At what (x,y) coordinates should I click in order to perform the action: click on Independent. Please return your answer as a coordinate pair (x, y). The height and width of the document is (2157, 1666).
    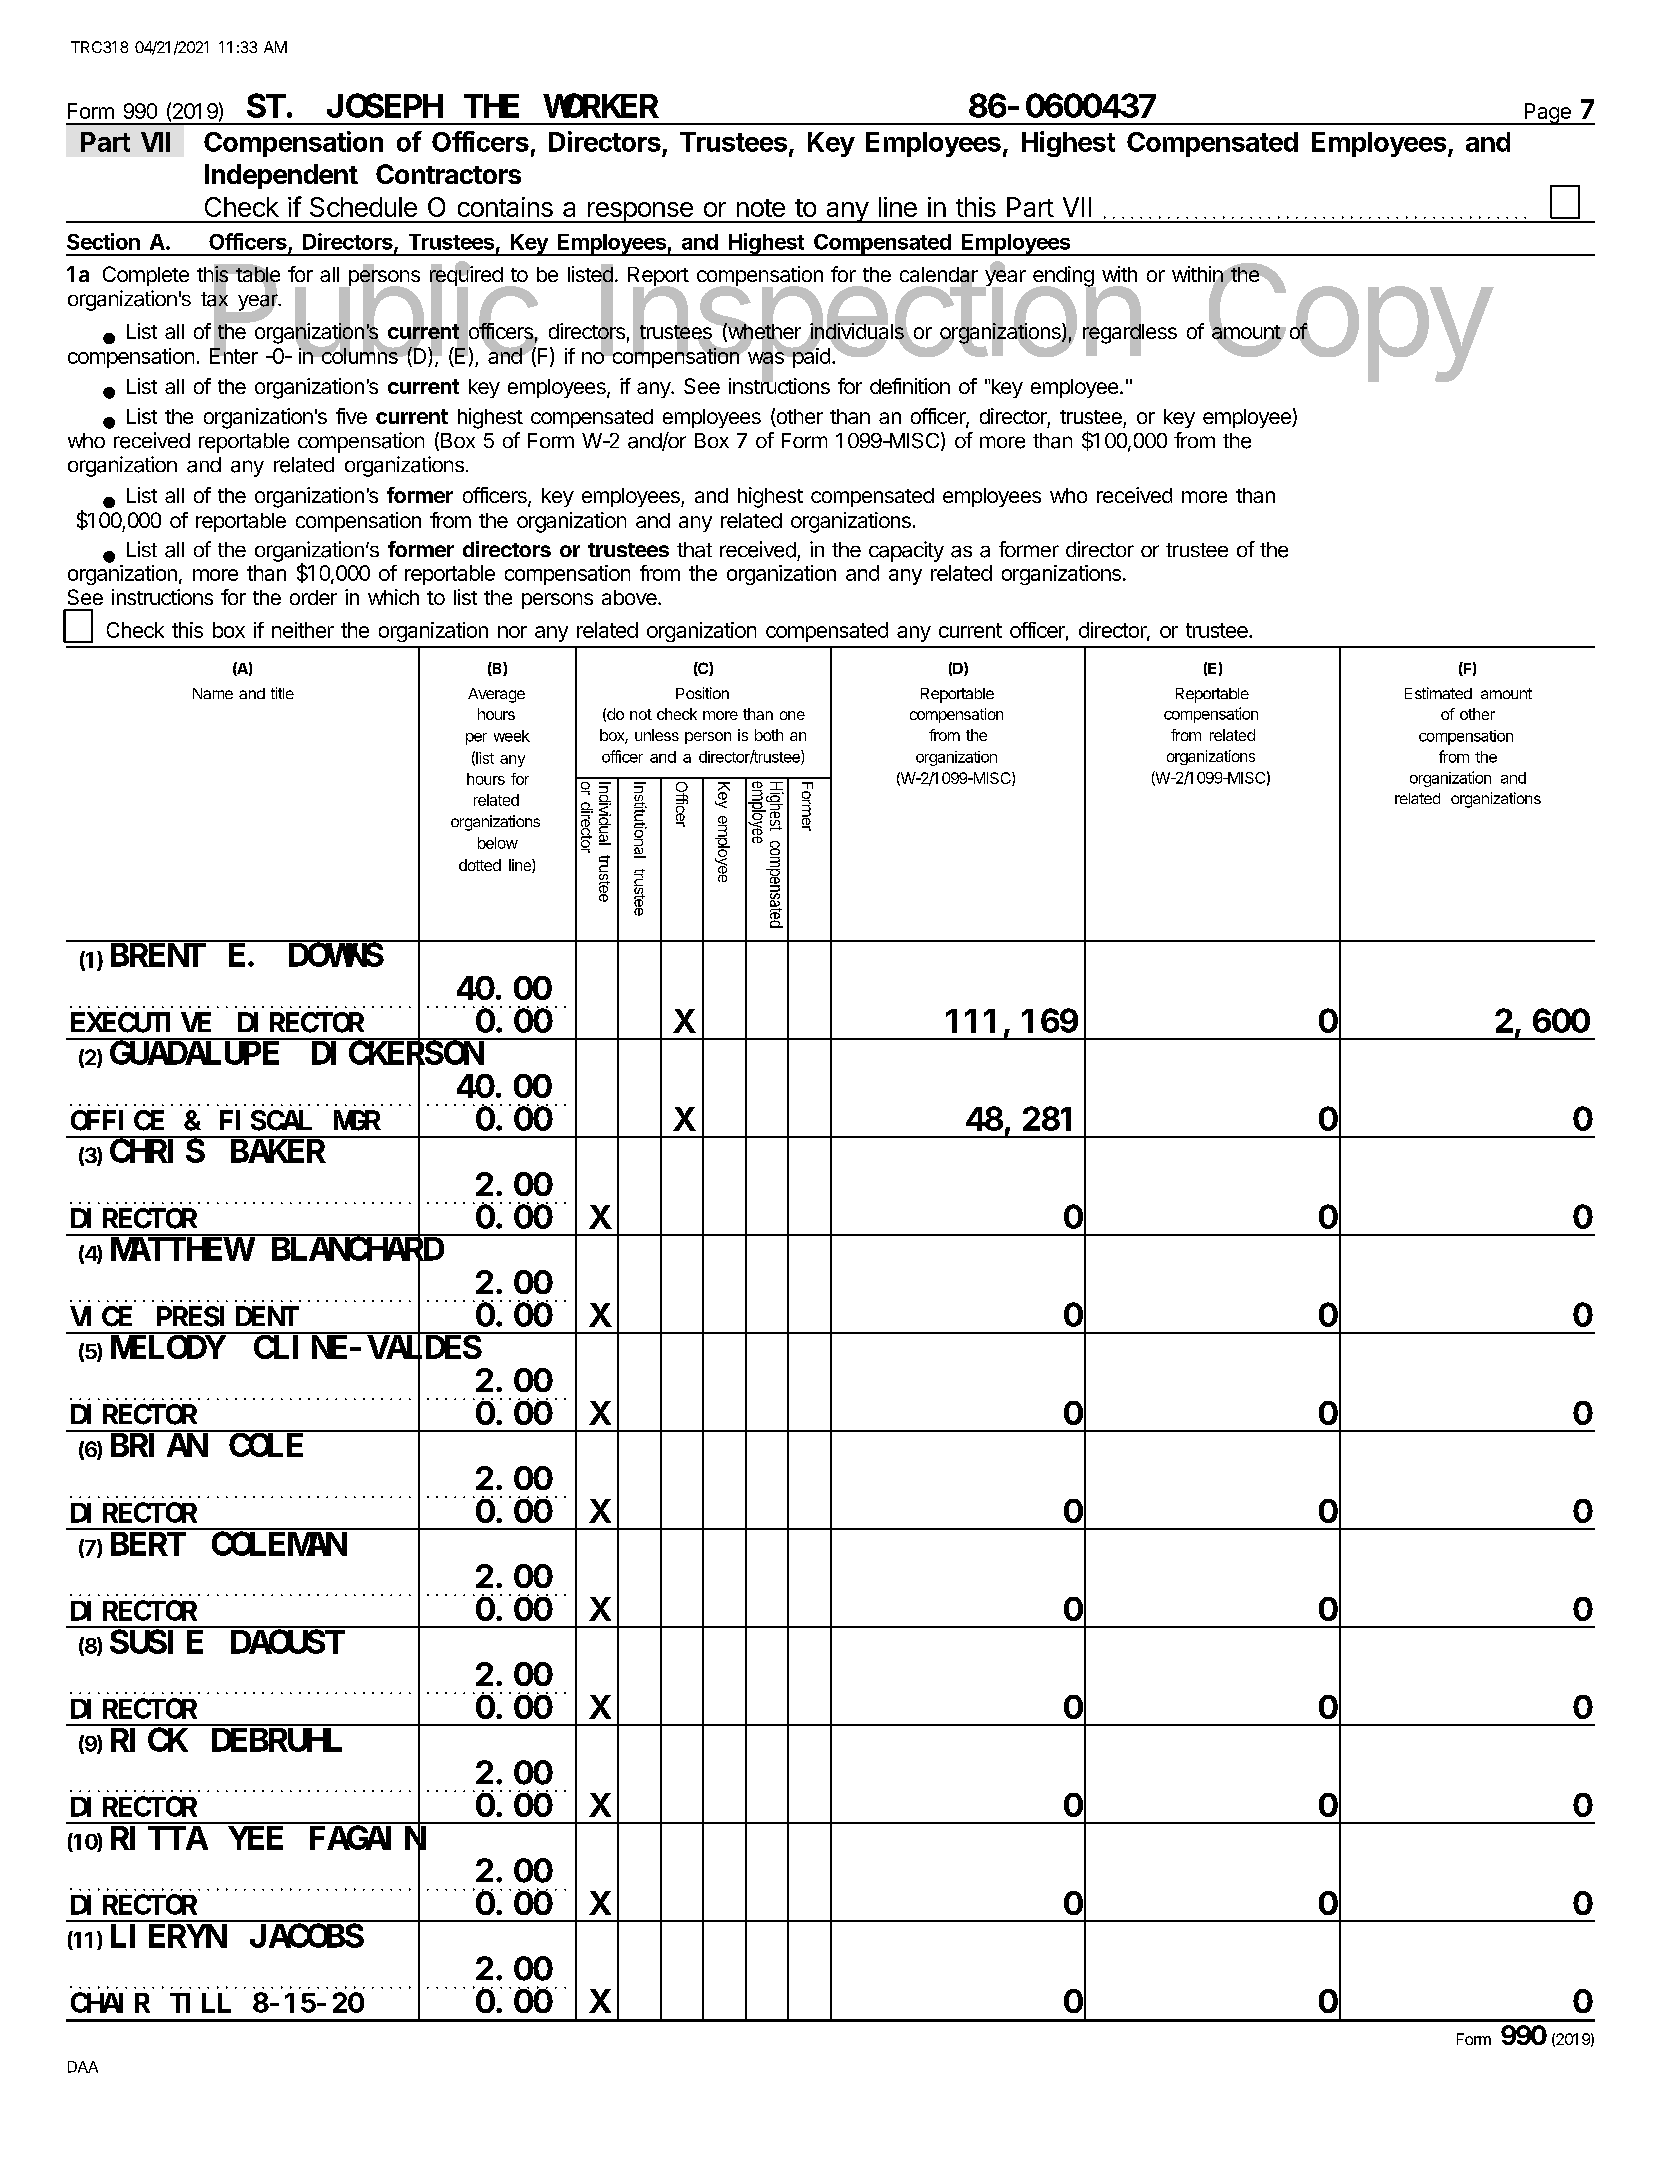
    Looking at the image, I should click on (281, 176).
